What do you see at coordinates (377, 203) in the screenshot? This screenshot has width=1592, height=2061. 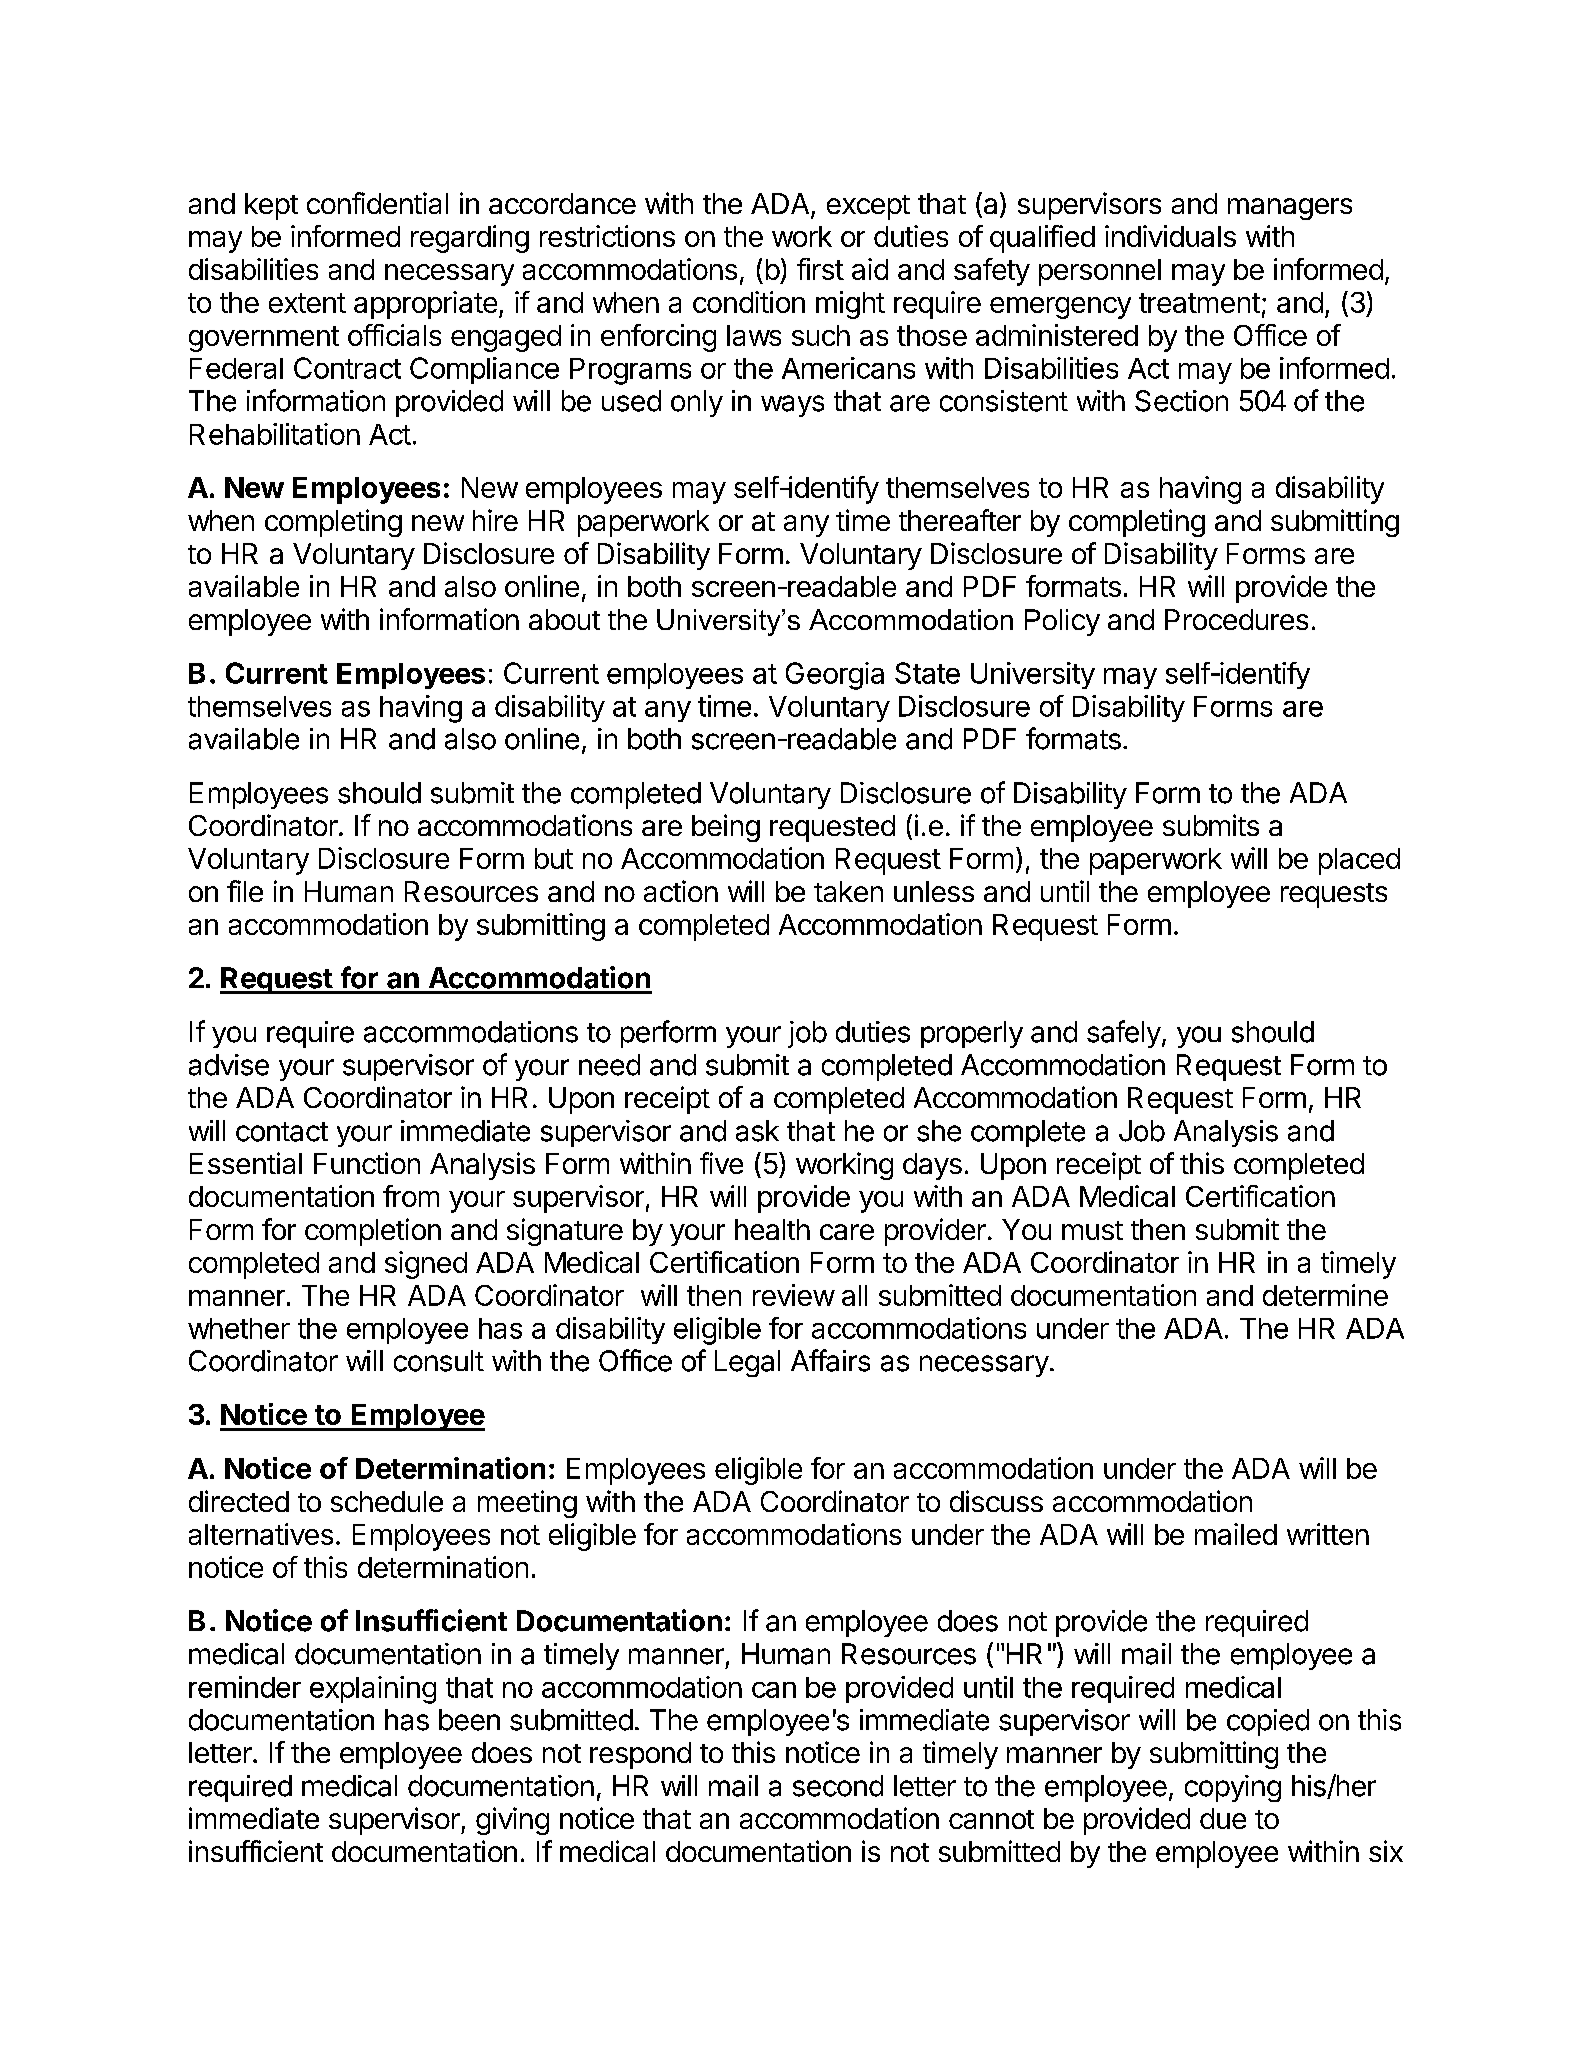 I see `confidential` at bounding box center [377, 203].
